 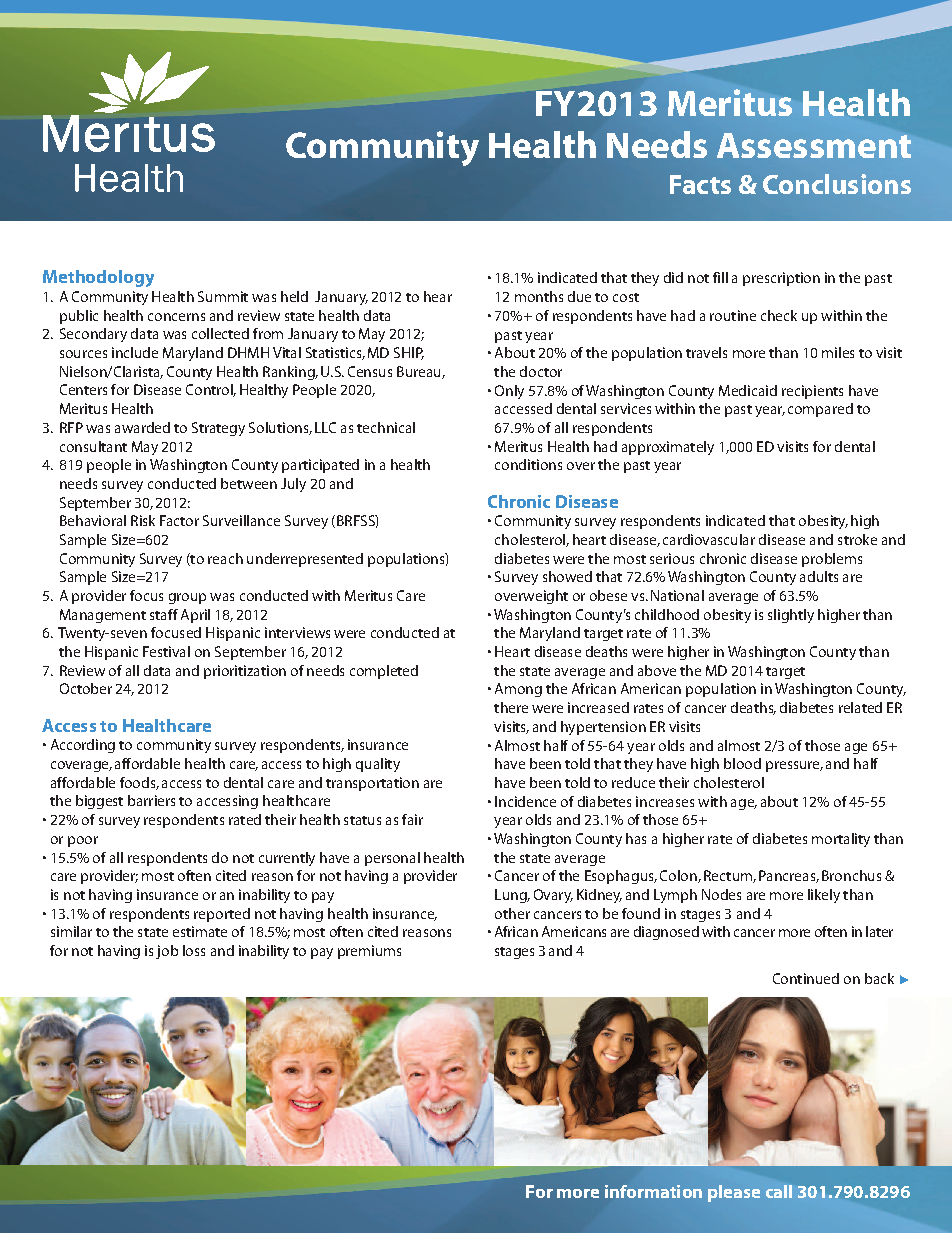 What do you see at coordinates (539, 296) in the document?
I see `months` at bounding box center [539, 296].
